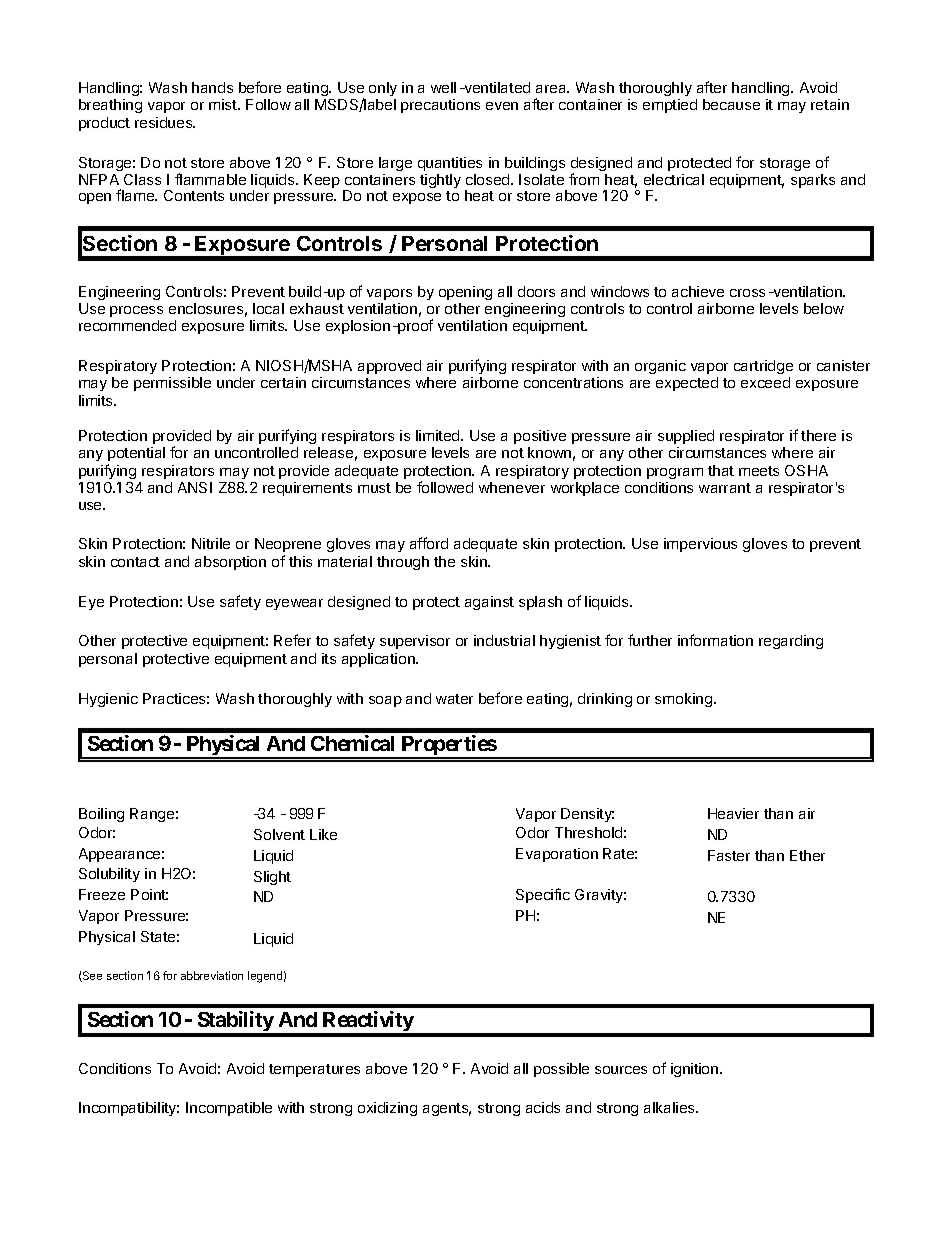 Image resolution: width=952 pixels, height=1233 pixels. I want to click on against, so click(489, 603).
